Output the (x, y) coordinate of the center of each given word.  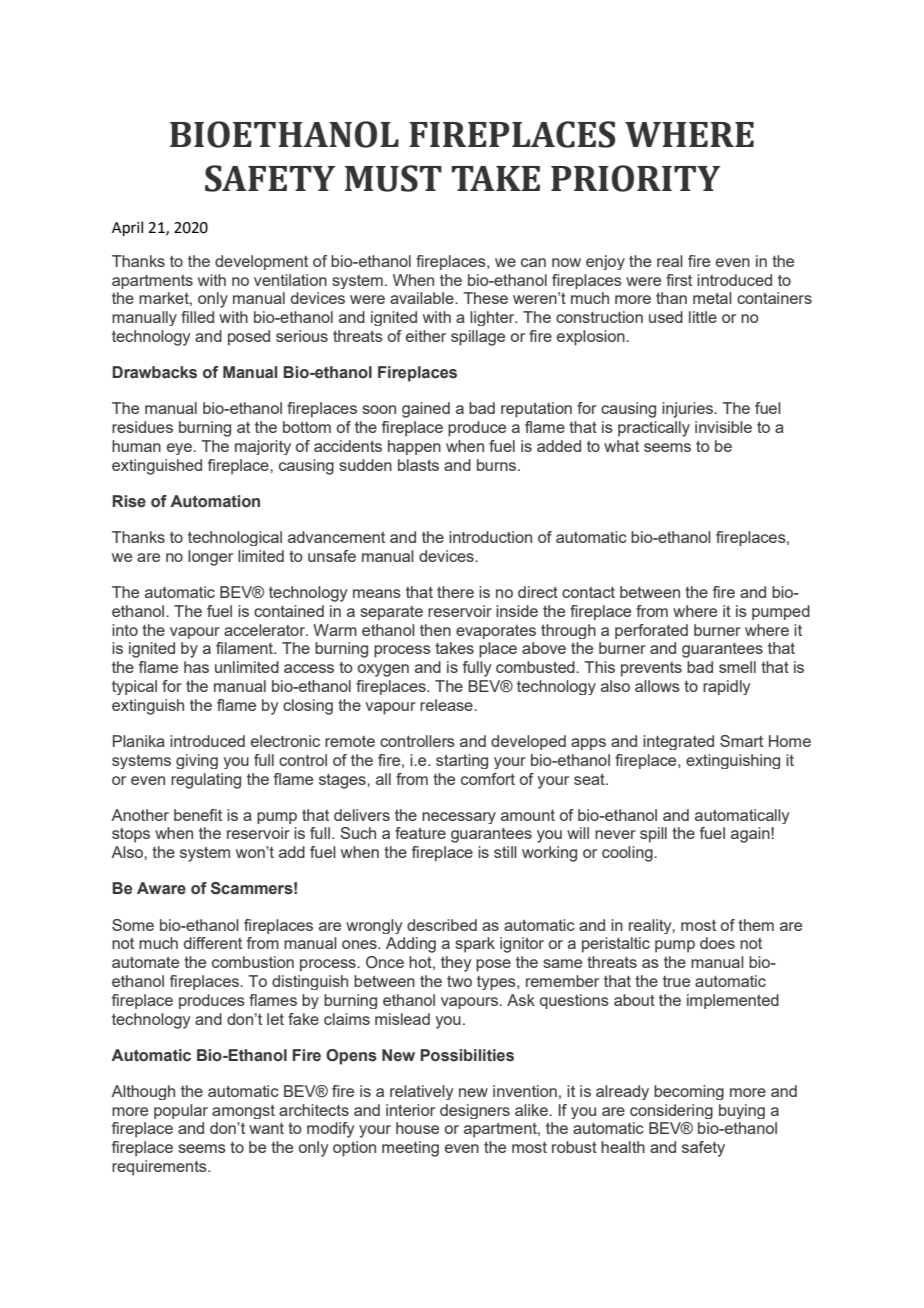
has (196, 667)
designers (475, 1111)
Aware (161, 888)
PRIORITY (635, 178)
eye (180, 449)
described (442, 925)
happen (414, 447)
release (447, 705)
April (127, 228)
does (717, 943)
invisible (723, 427)
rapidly (726, 687)
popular (181, 1111)
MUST (393, 178)
